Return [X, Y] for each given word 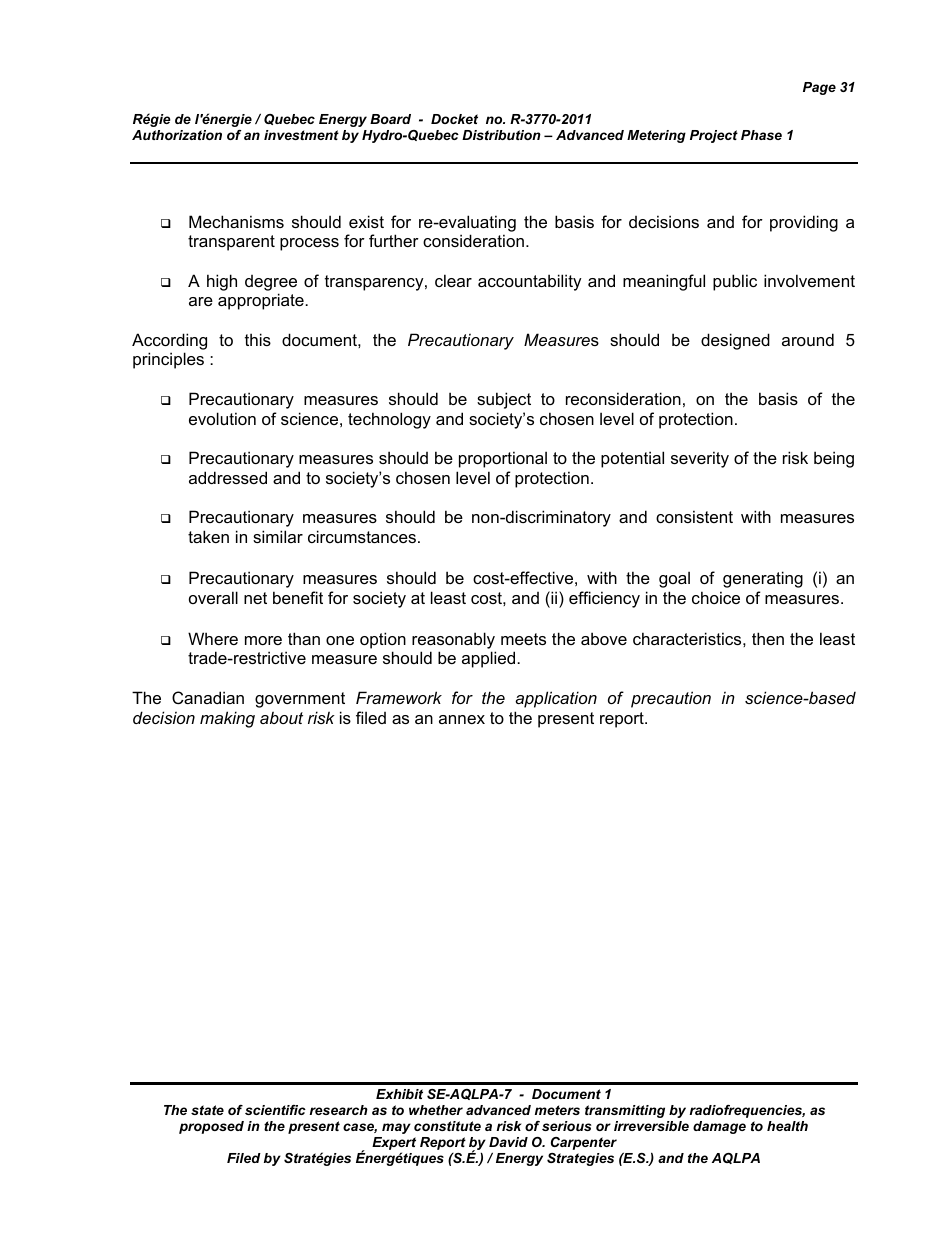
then [768, 638]
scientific [275, 1110]
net [255, 598]
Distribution [501, 135]
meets [523, 639]
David [508, 1142]
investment [301, 135]
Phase [761, 135]
